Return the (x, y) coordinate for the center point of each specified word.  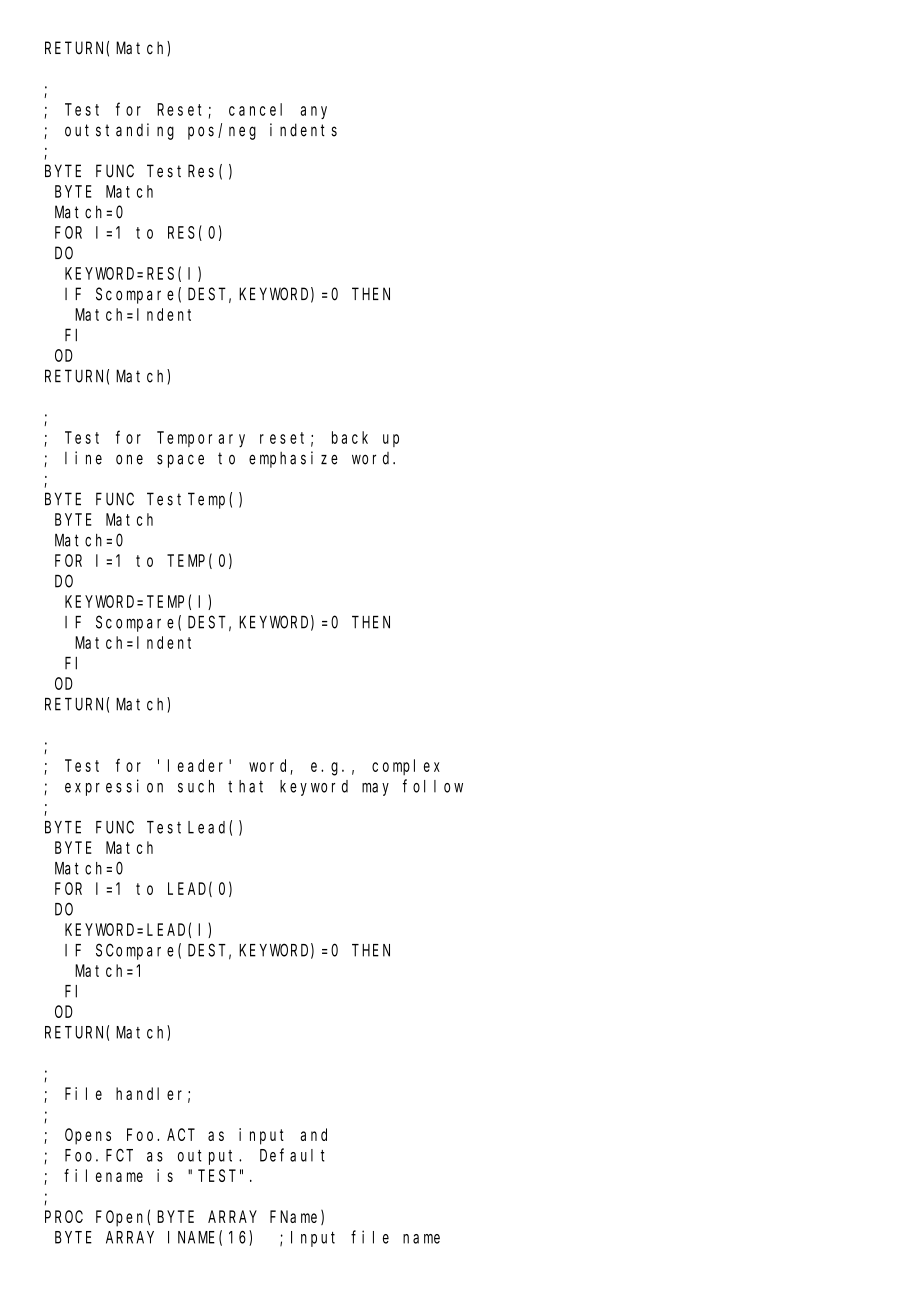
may (375, 789)
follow (433, 786)
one (129, 459)
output (209, 1157)
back (350, 437)
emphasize (293, 459)
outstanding (119, 131)
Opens (88, 1136)
